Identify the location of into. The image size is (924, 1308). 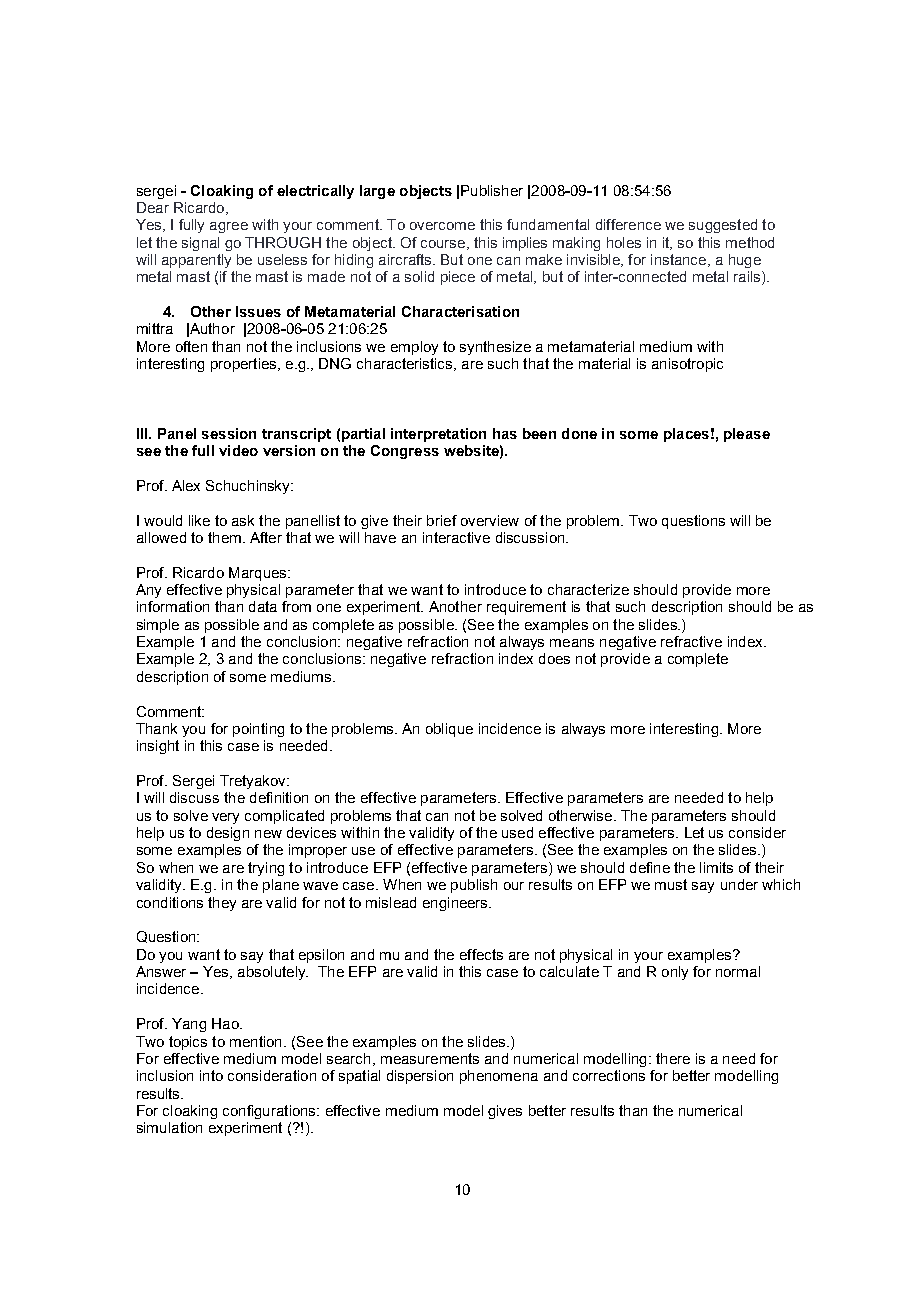
(211, 1075).
